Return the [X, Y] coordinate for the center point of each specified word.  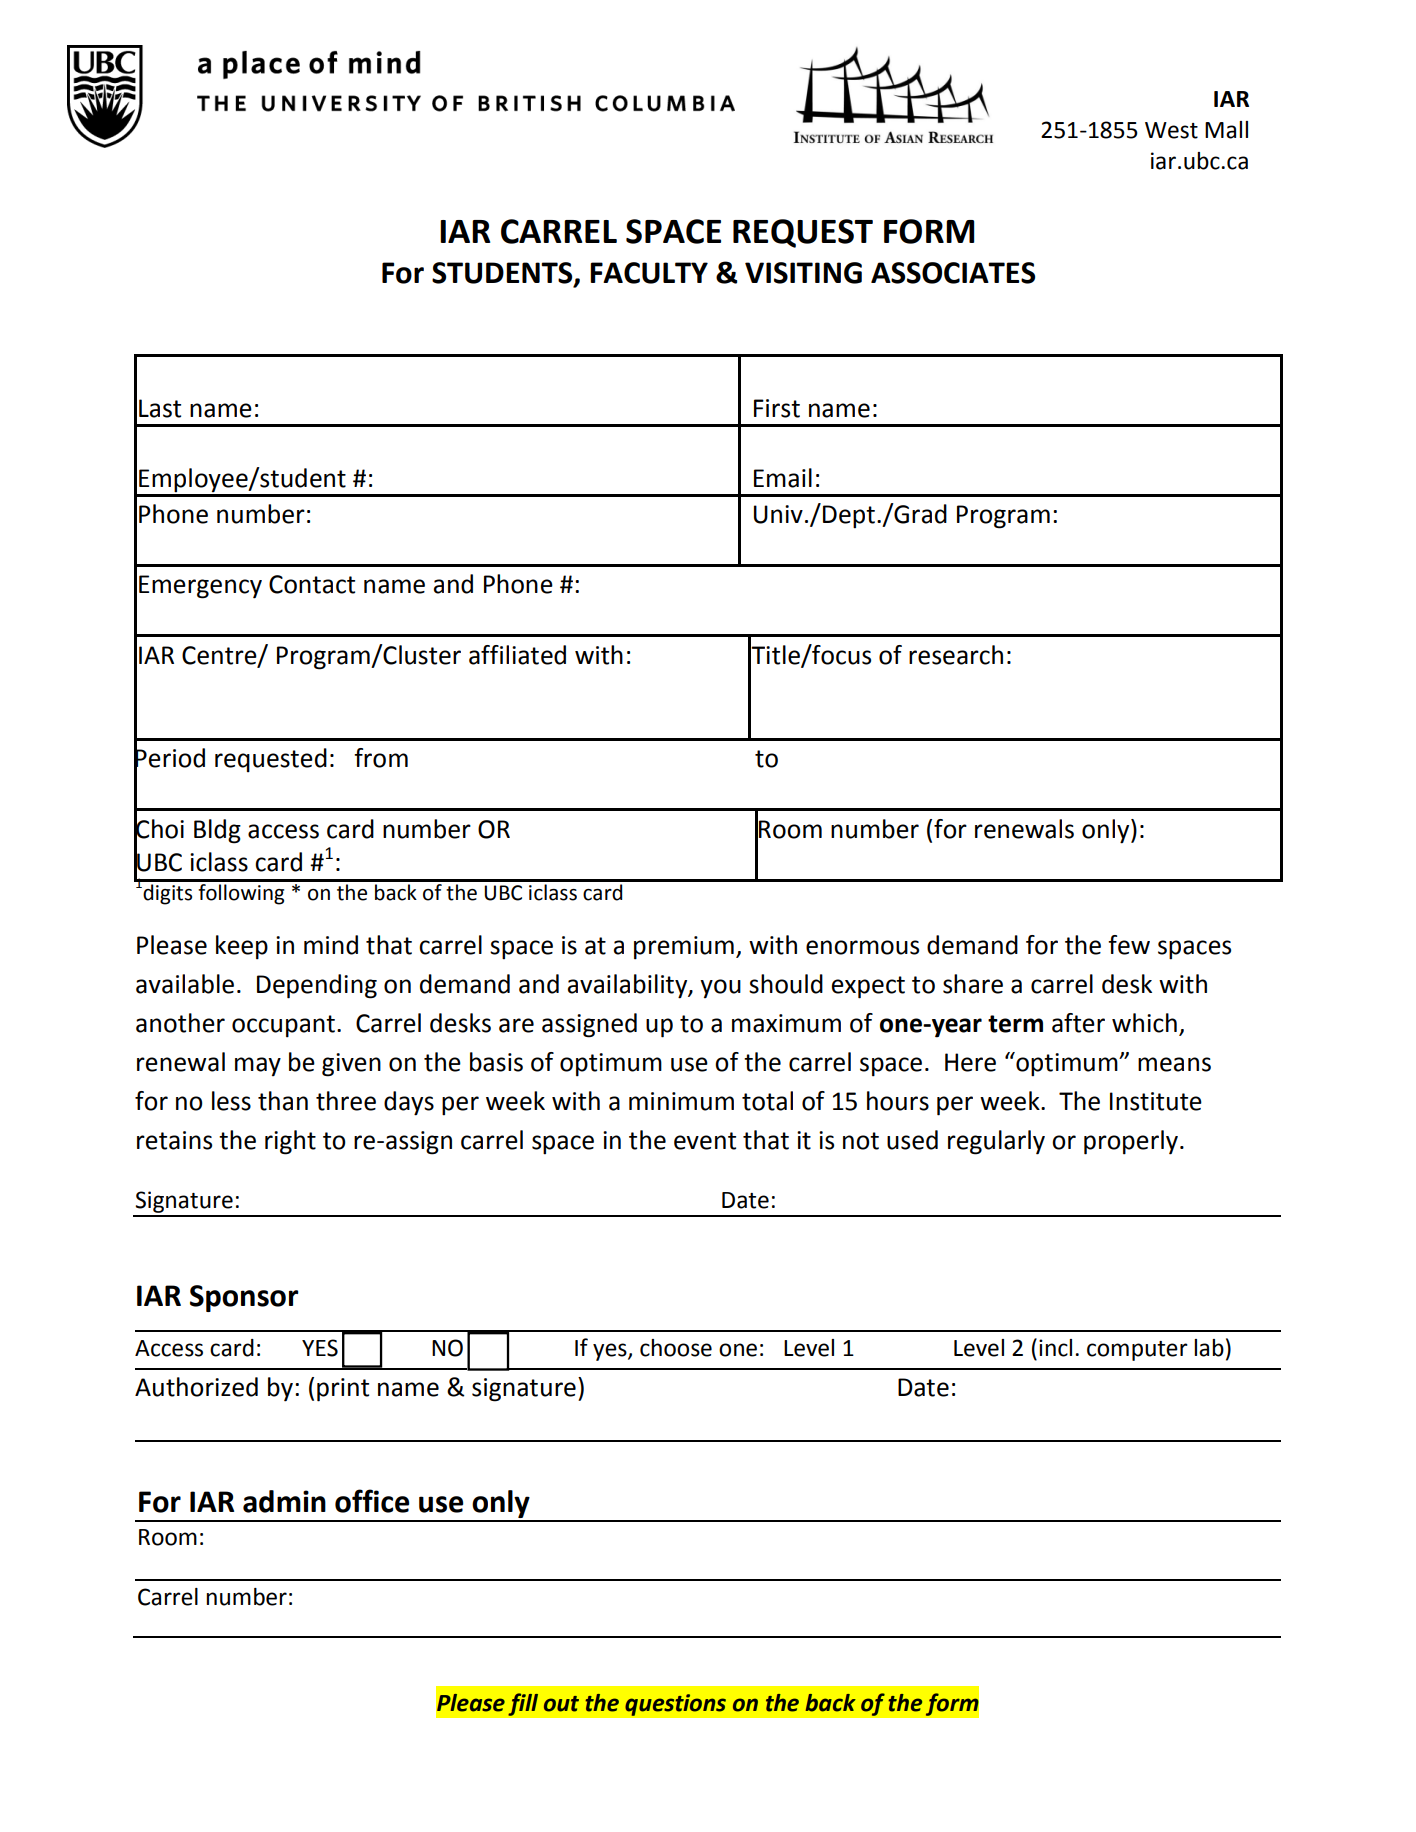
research [956, 655]
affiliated [517, 655]
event [705, 1141]
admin [284, 1501]
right [290, 1142]
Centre [220, 656]
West [1171, 130]
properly [1131, 1142]
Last [160, 408]
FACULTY [649, 273]
